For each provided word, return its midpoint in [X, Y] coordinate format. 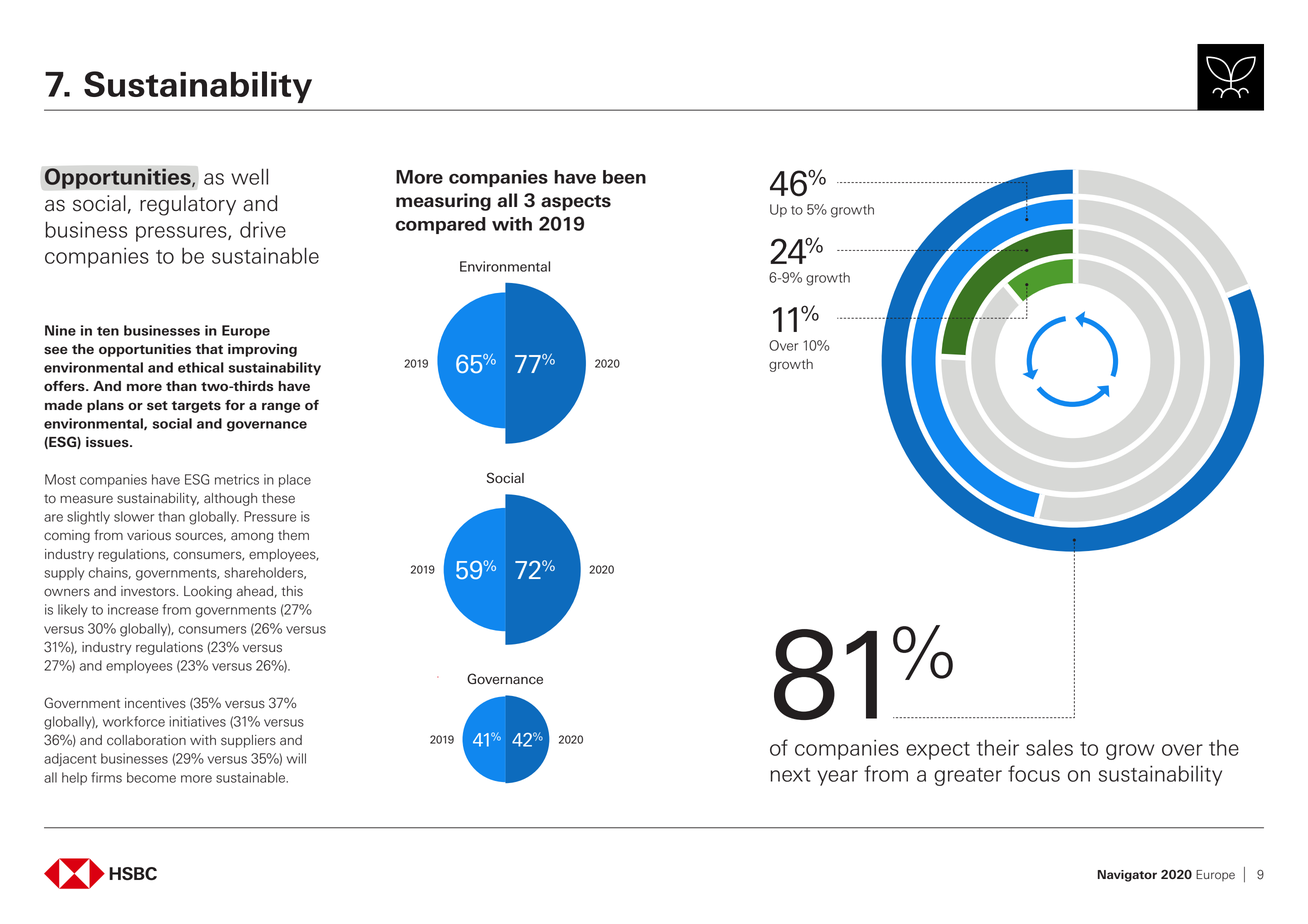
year [837, 778]
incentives [155, 703]
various [149, 535]
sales [1049, 747]
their [998, 747]
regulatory [188, 205]
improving [262, 350]
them [293, 535]
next [790, 775]
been [624, 177]
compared [441, 225]
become [151, 777]
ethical [201, 367]
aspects [576, 203]
